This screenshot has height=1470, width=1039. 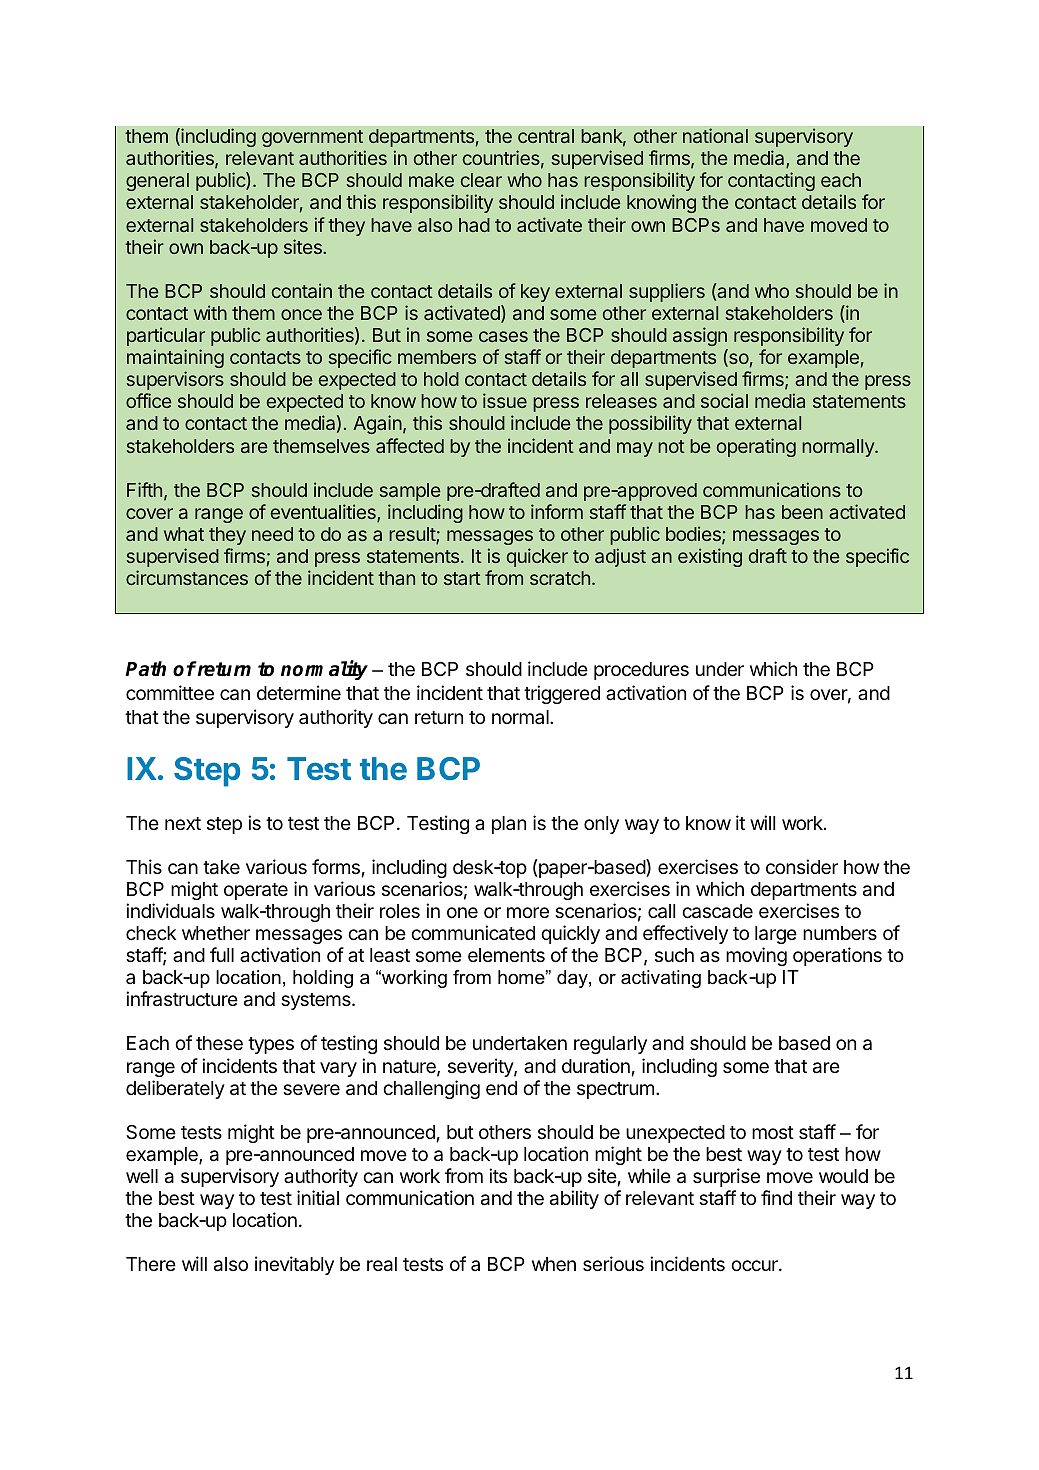 What do you see at coordinates (294, 1265) in the screenshot?
I see `inevitably` at bounding box center [294, 1265].
